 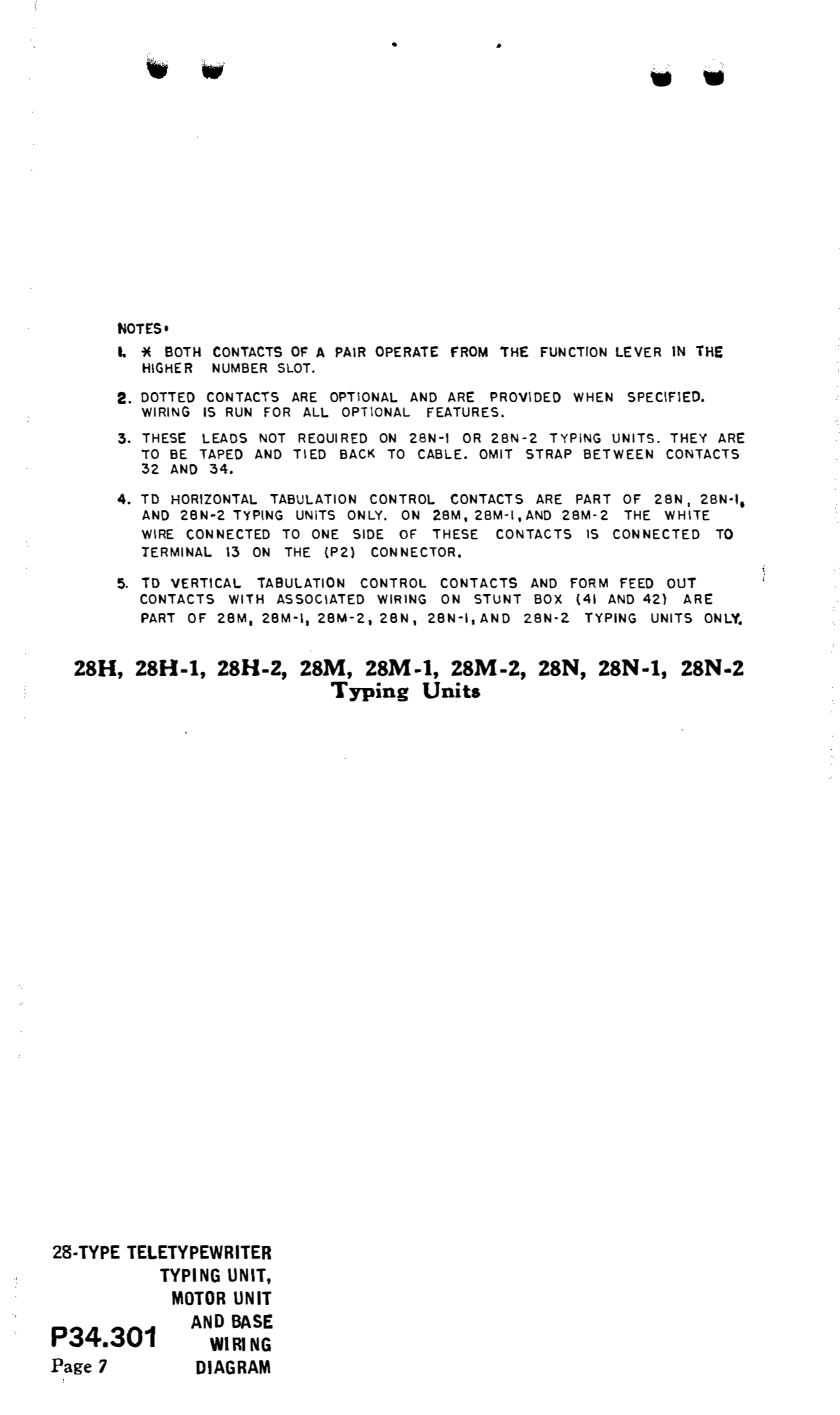 I want to click on MOTOR, so click(x=199, y=1298).
